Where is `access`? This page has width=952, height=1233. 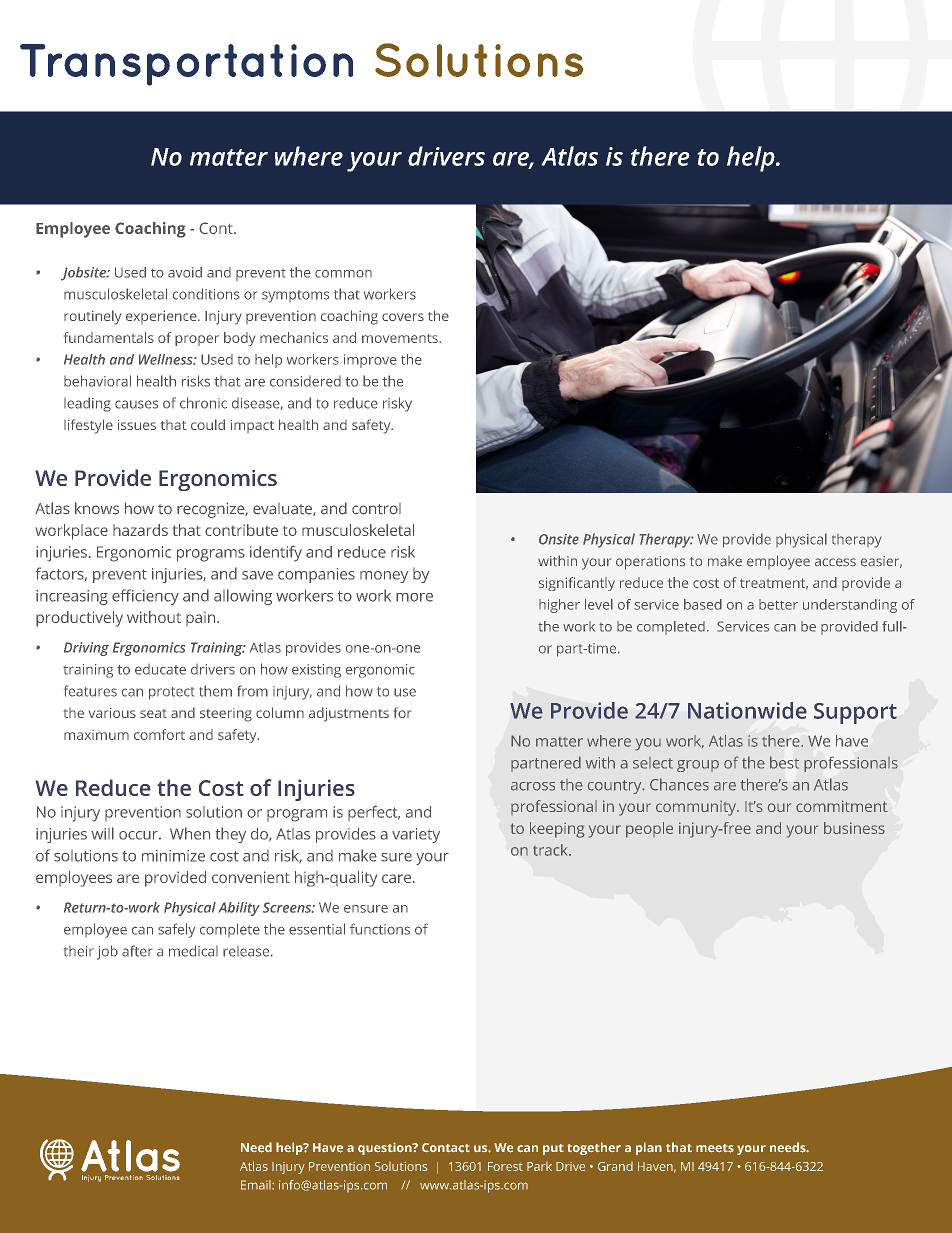 access is located at coordinates (835, 562).
